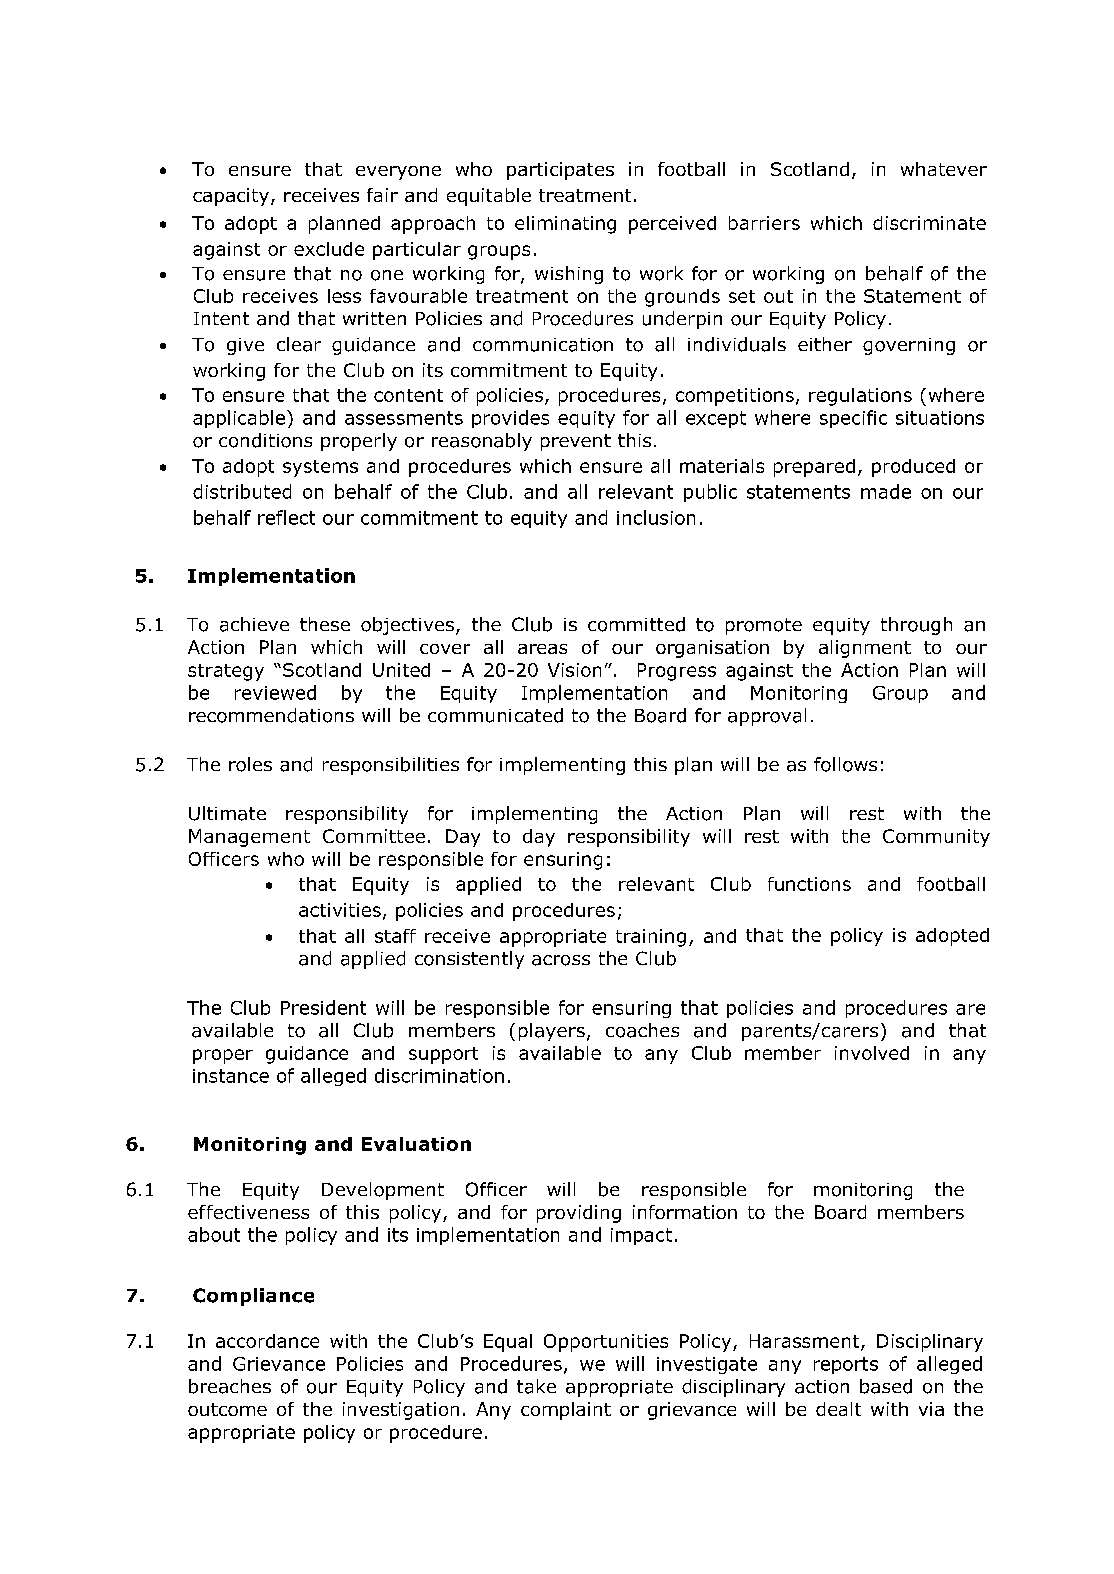 This screenshot has height=1574, width=1114. What do you see at coordinates (267, 1341) in the screenshot?
I see `accordance` at bounding box center [267, 1341].
